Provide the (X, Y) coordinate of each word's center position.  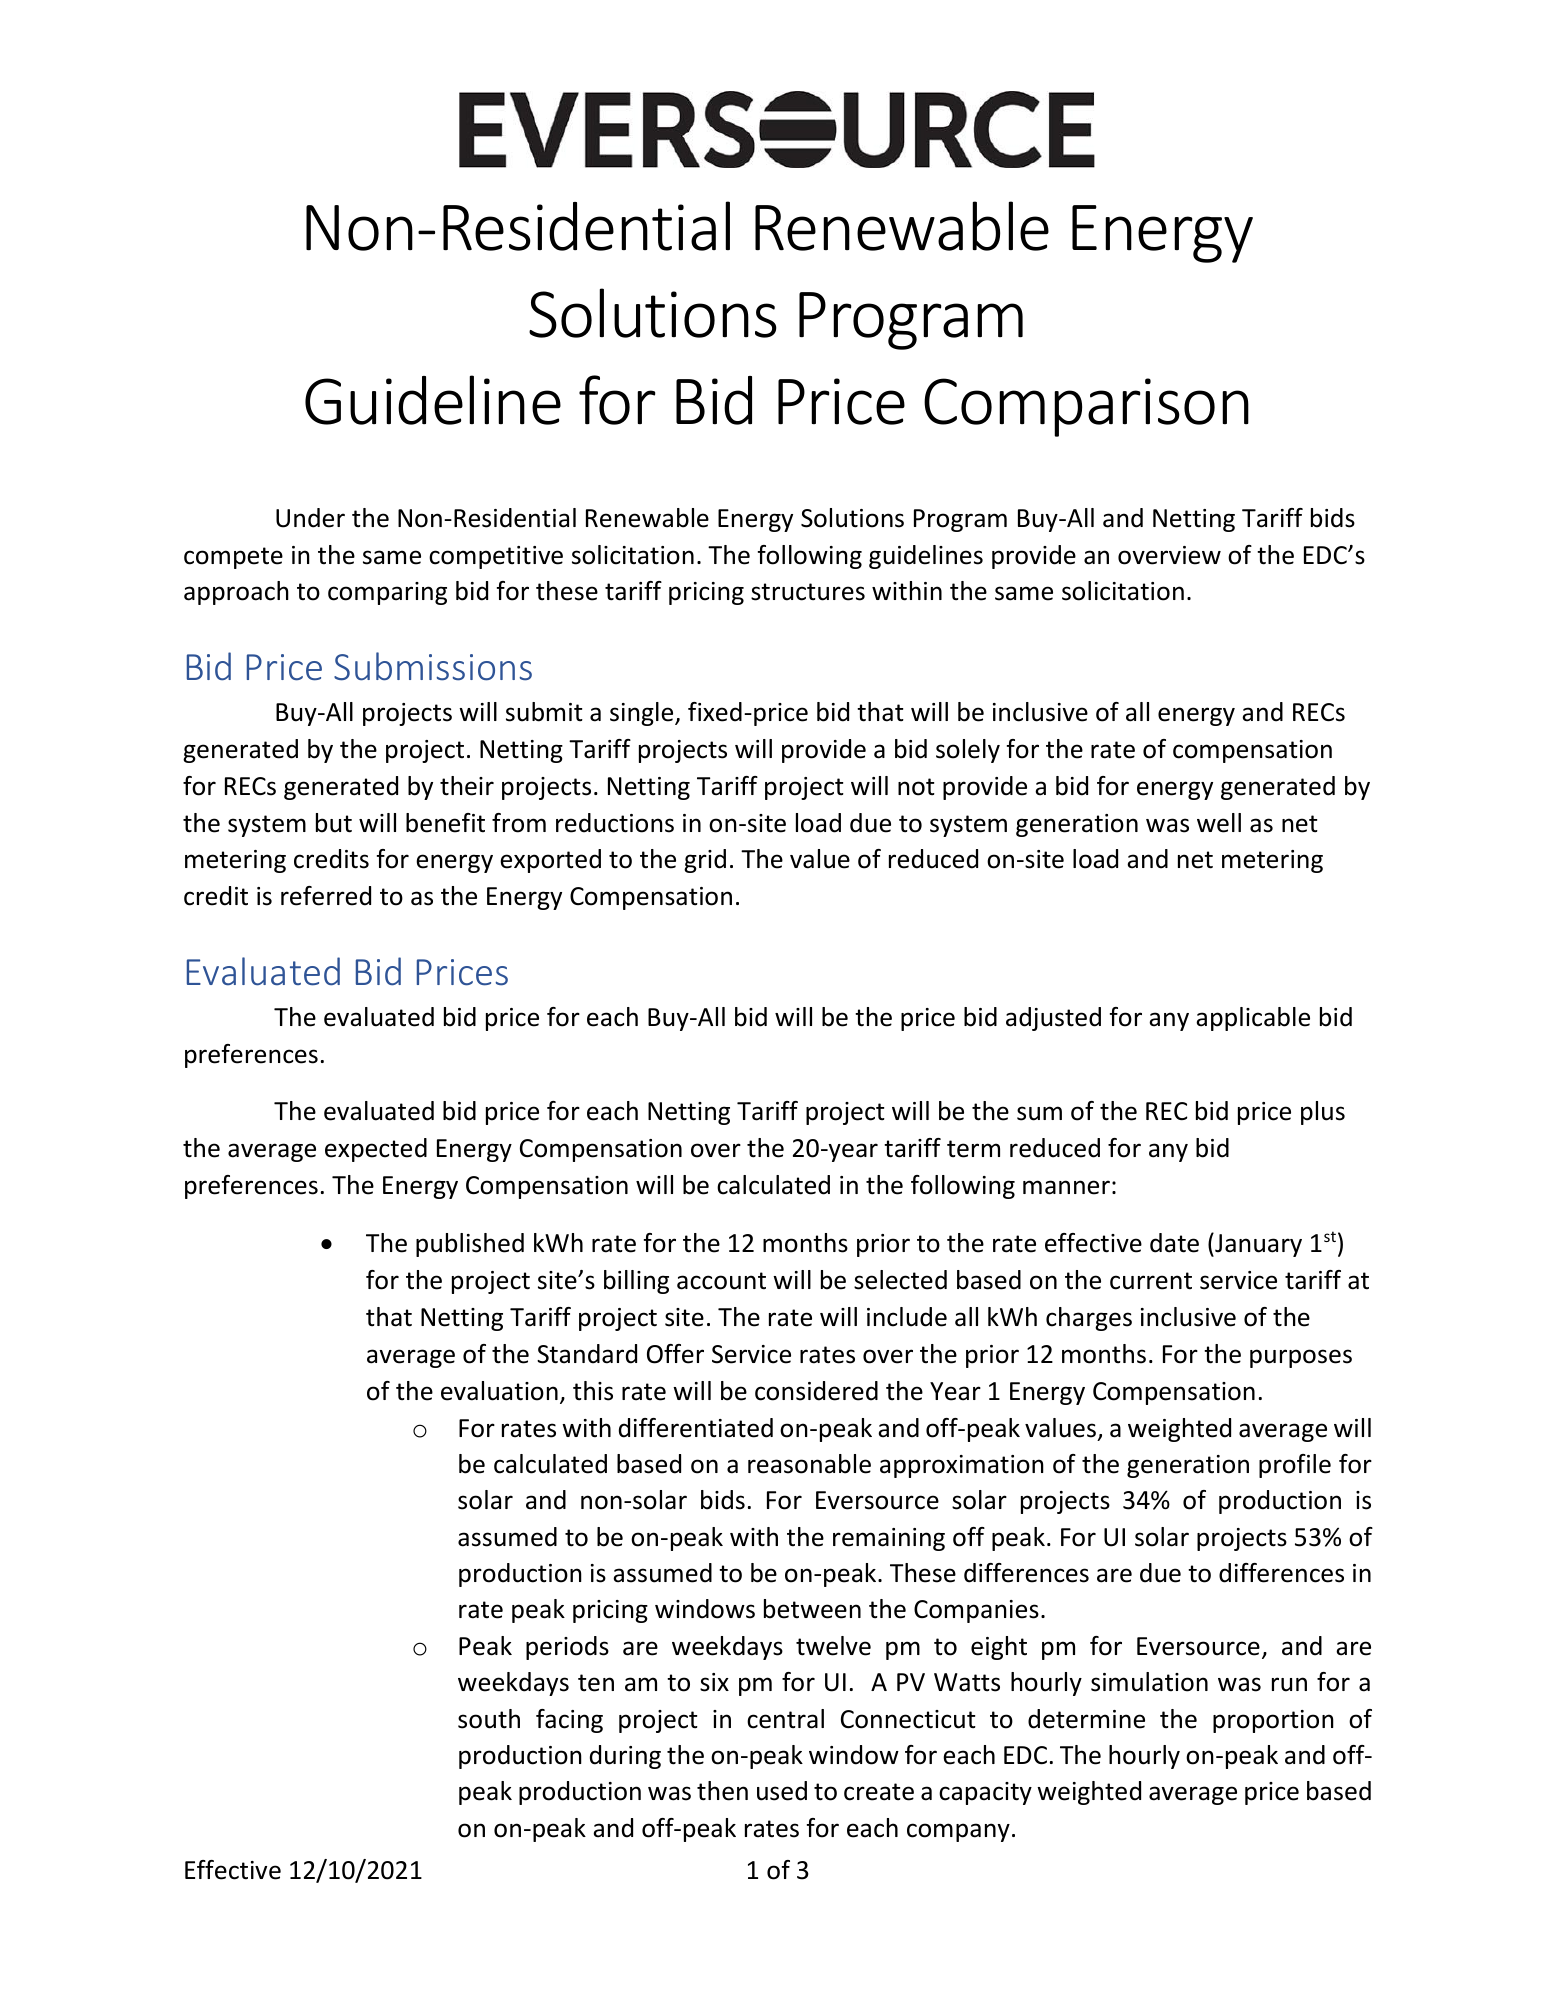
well (1219, 823)
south (489, 1719)
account (721, 1281)
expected (376, 1150)
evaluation (499, 1391)
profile (1295, 1466)
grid (705, 861)
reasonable (809, 1464)
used (782, 1791)
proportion (1273, 1721)
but (334, 823)
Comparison (1086, 407)
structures (808, 592)
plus (1323, 1113)
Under (310, 518)
